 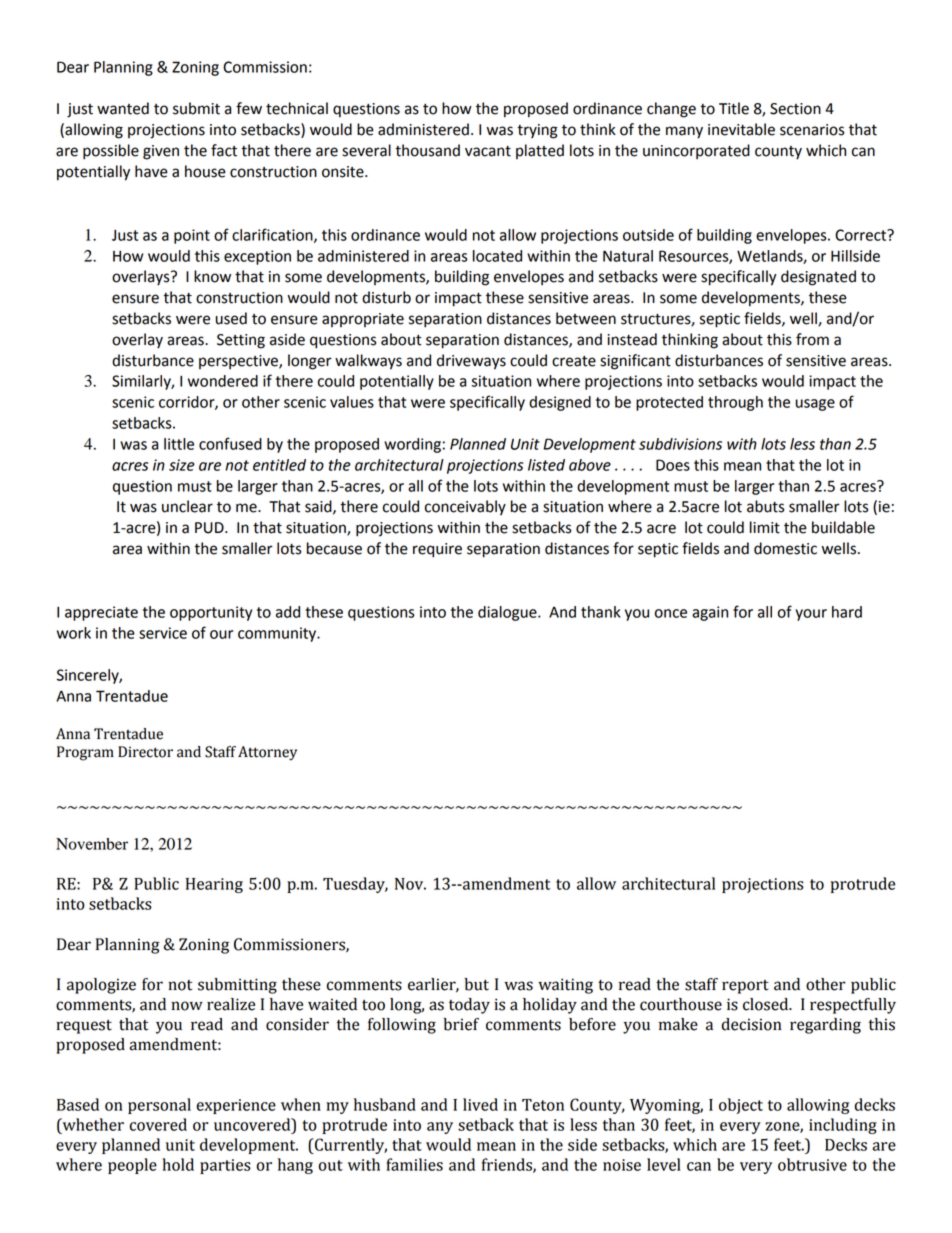 What do you see at coordinates (765, 506) in the document?
I see `abuts` at bounding box center [765, 506].
